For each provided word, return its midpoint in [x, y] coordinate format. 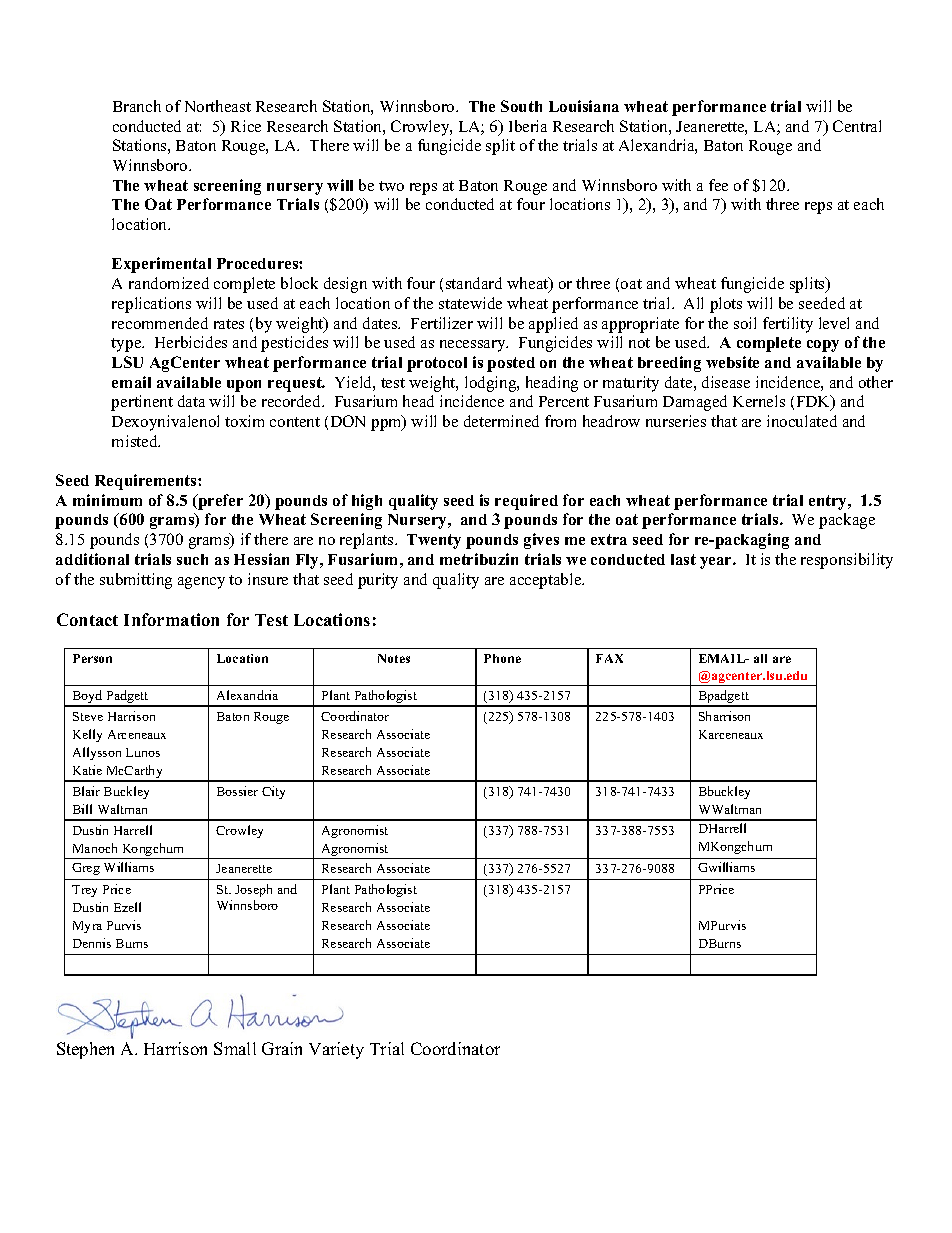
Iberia [528, 126]
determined [501, 421]
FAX [609, 658]
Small [235, 1048]
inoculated [802, 421]
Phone [502, 658]
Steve [88, 716]
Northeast [218, 106]
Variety [336, 1050]
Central [857, 126]
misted [136, 441]
